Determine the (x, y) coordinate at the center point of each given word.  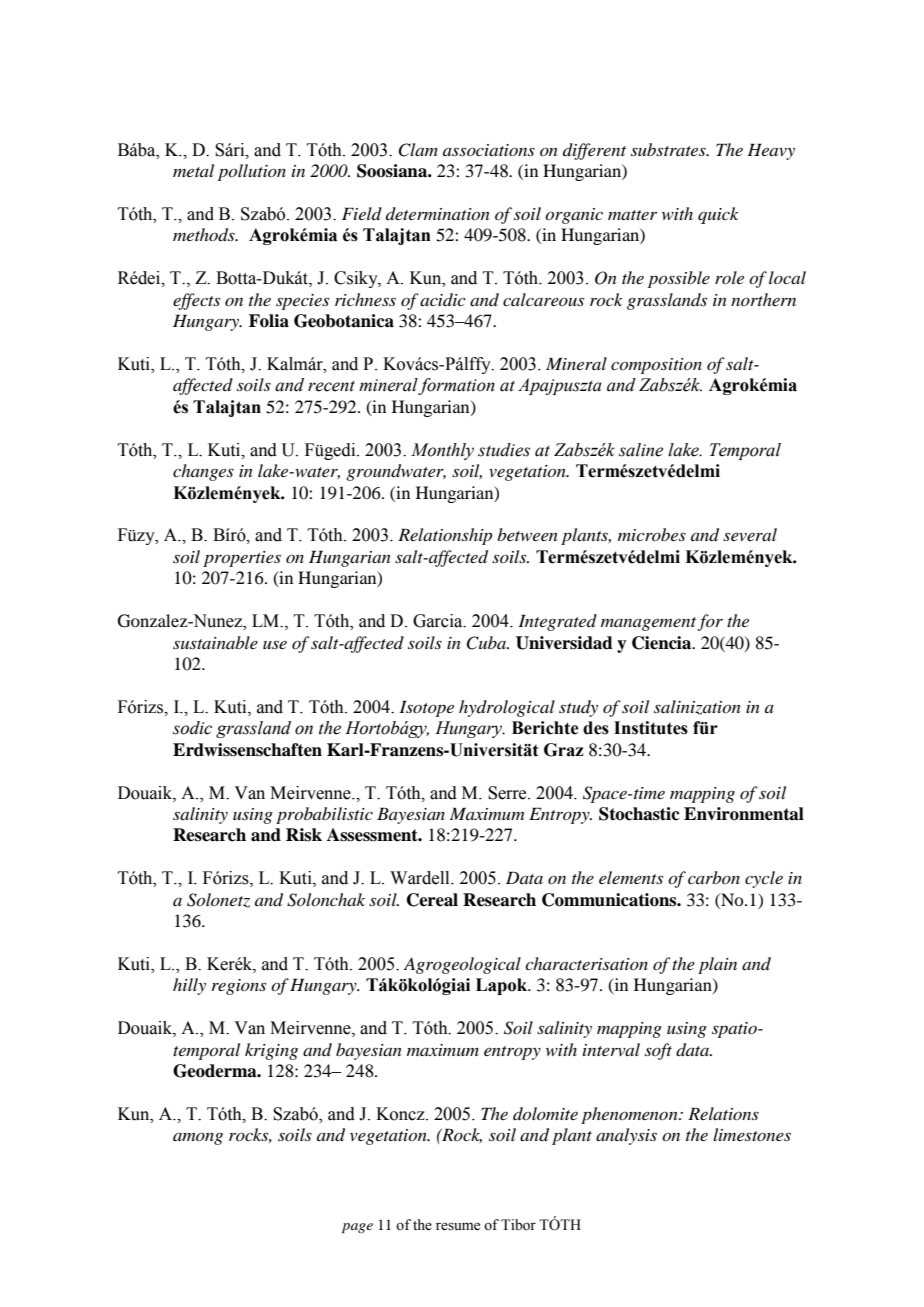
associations (489, 150)
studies (504, 450)
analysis (626, 1136)
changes (203, 472)
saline (641, 450)
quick (718, 215)
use (275, 645)
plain (717, 965)
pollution (252, 172)
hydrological (507, 708)
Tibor (518, 1225)
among (198, 1138)
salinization (697, 707)
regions (239, 987)
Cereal (432, 900)
